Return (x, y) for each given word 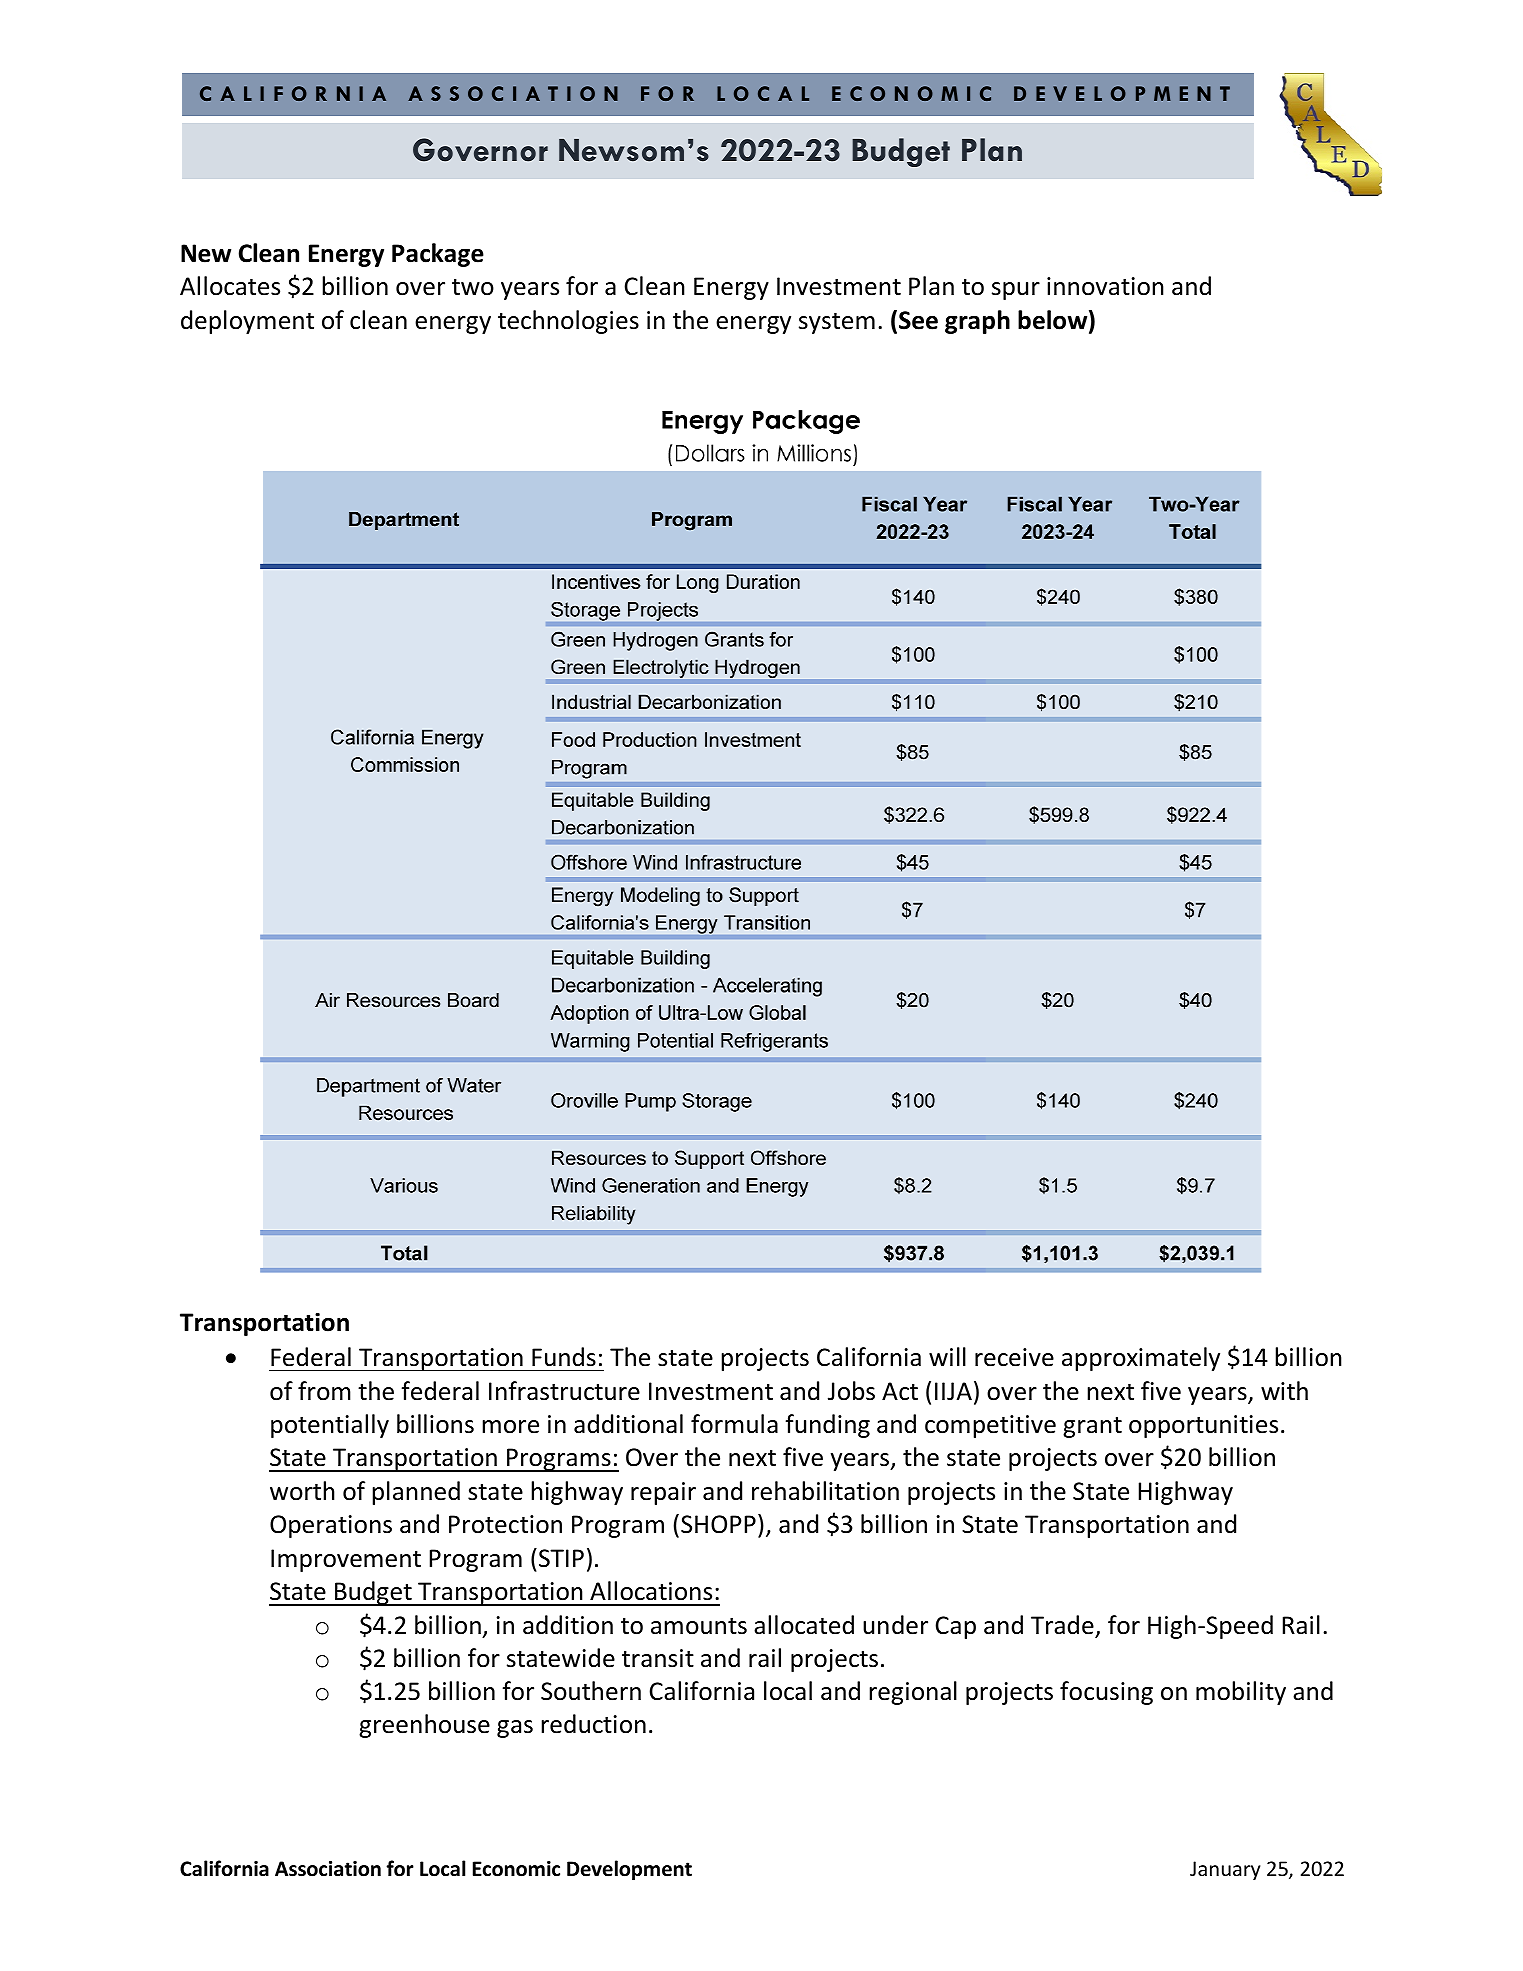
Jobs (851, 1391)
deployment (247, 322)
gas (515, 1729)
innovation (1105, 286)
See (918, 320)
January (1225, 1870)
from (324, 1391)
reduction (593, 1724)
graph (977, 322)
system (837, 323)
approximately (1141, 1359)
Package (438, 255)
